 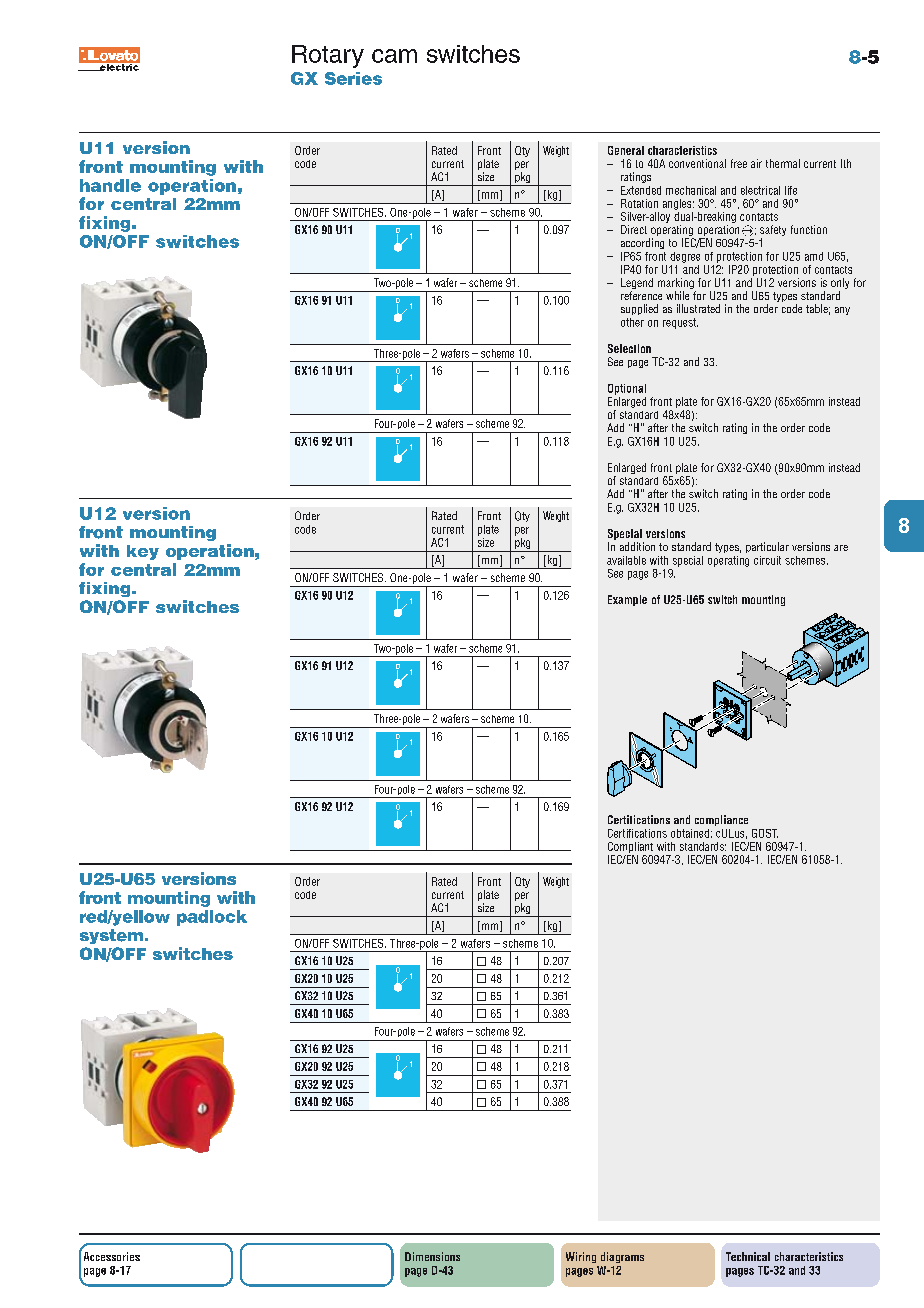 I want to click on Example, so click(x=627, y=600).
